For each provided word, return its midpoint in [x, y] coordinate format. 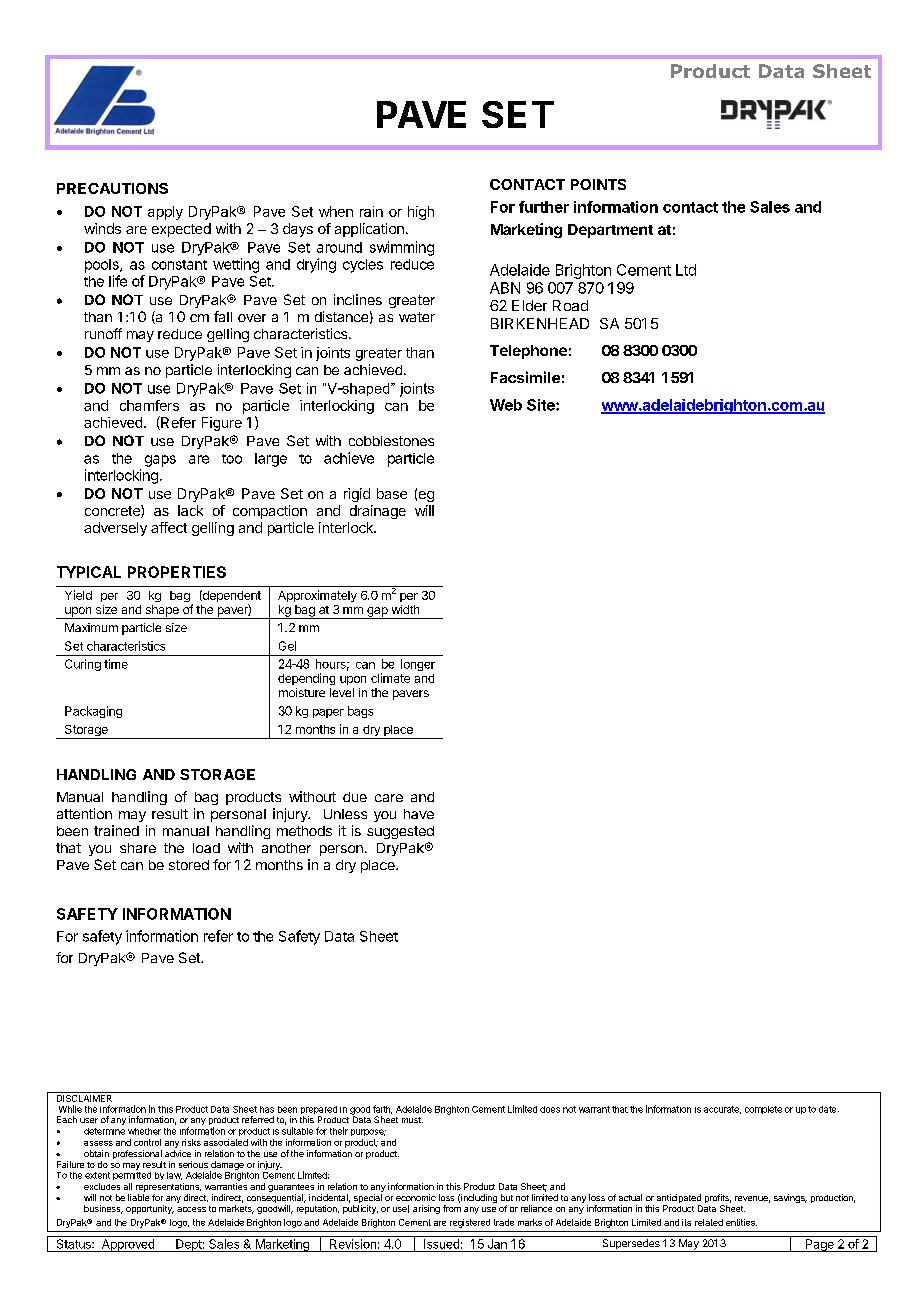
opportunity [150, 1209]
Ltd [686, 270]
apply [165, 213]
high [421, 213]
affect [169, 527]
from [452, 1208]
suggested [400, 832]
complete [763, 1110]
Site [542, 405]
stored [189, 865]
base [392, 493]
